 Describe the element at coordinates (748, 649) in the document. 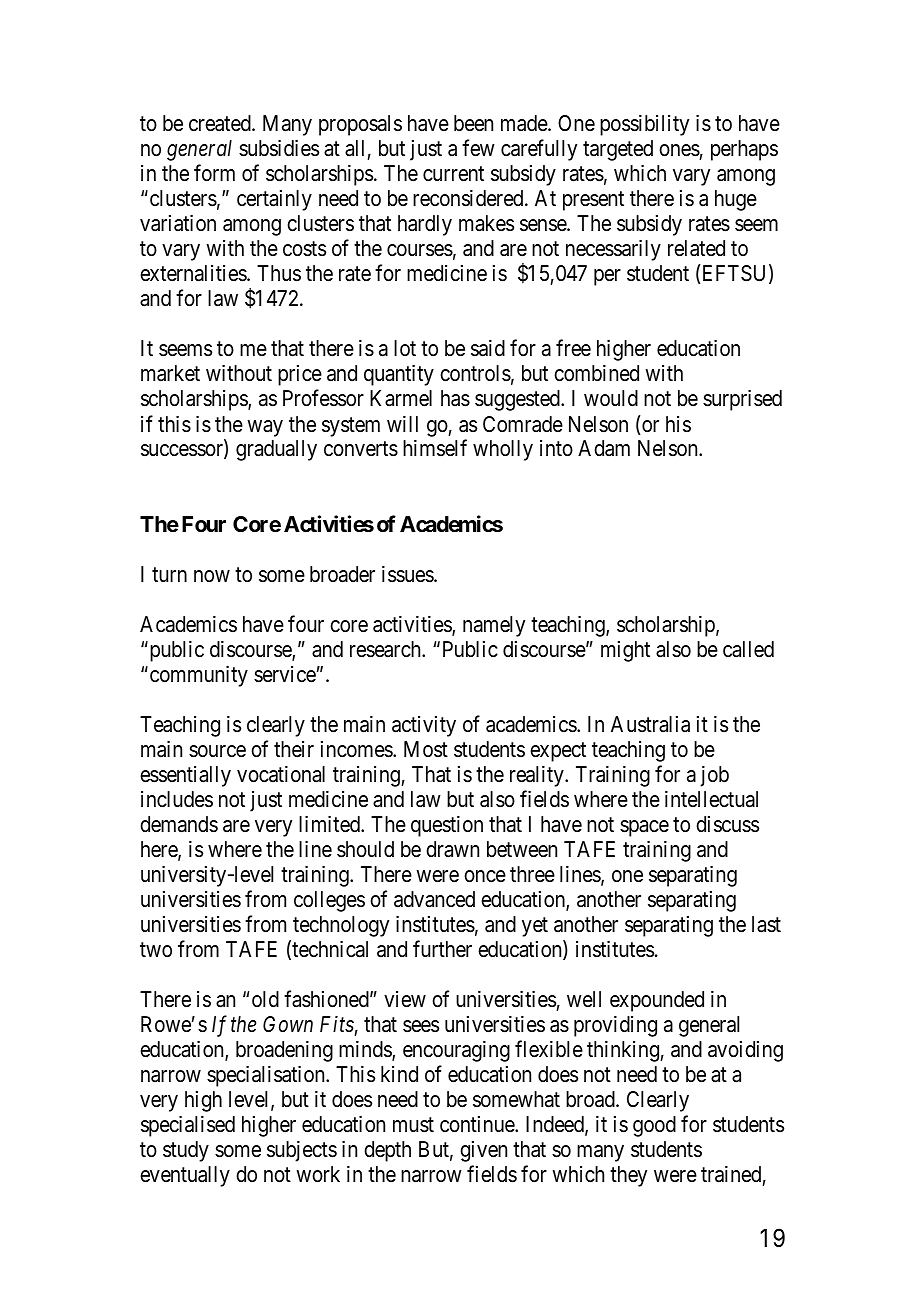

I see `called` at that location.
